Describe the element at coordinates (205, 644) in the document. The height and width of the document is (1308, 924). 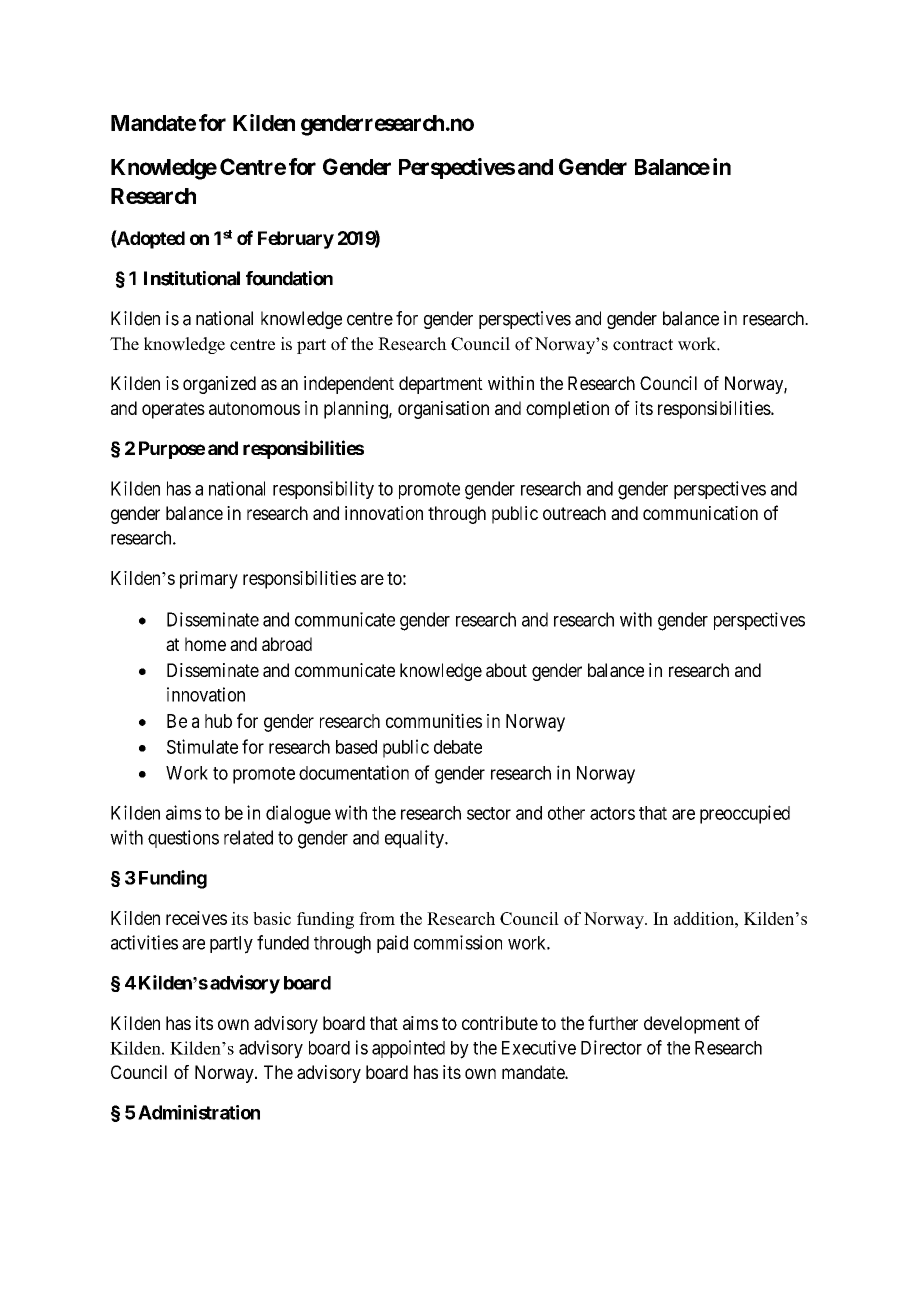
I see `home` at that location.
